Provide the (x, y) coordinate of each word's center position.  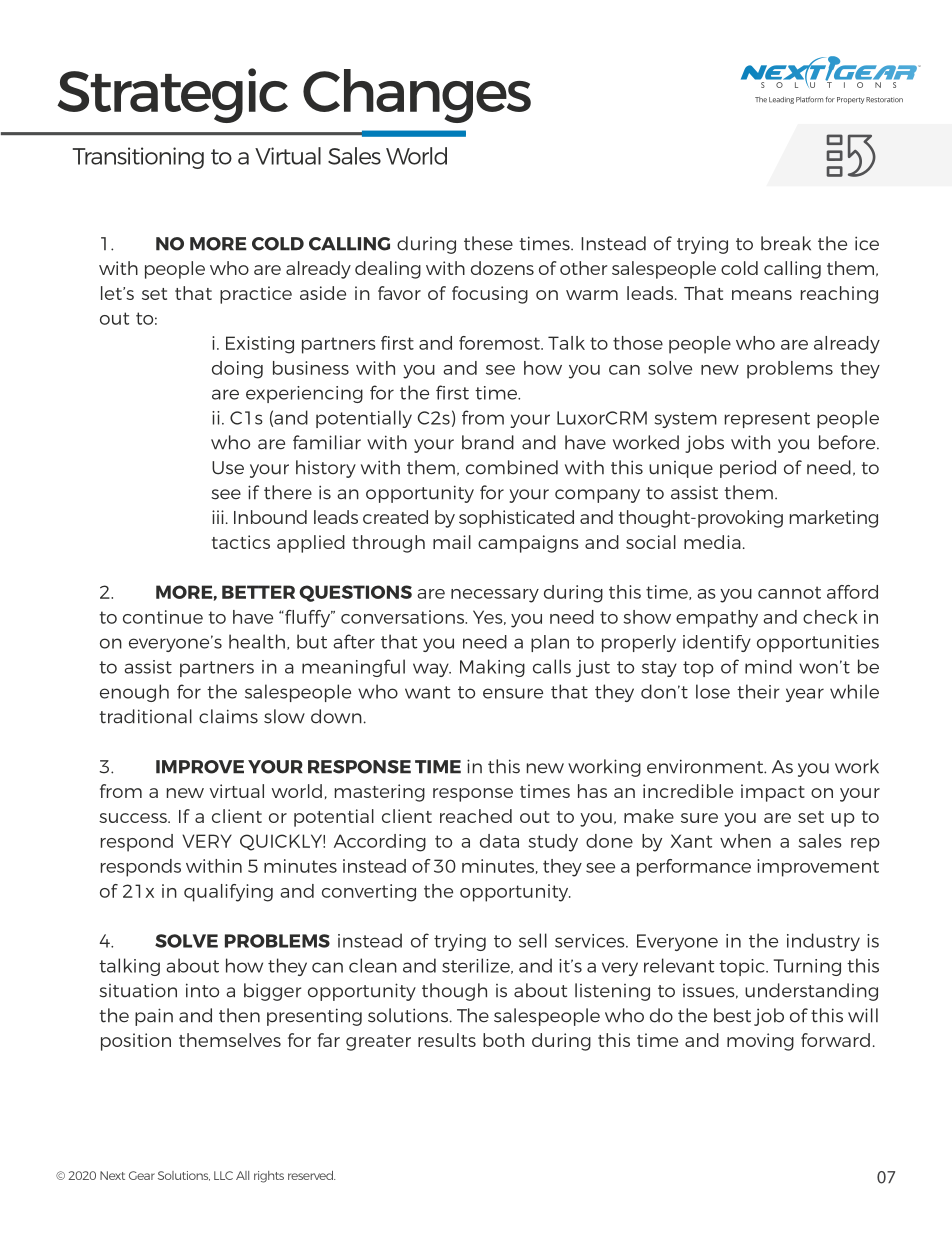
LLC (223, 1175)
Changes (417, 96)
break (786, 243)
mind (768, 666)
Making (492, 668)
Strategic (172, 95)
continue (163, 617)
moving (760, 1042)
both (503, 1040)
